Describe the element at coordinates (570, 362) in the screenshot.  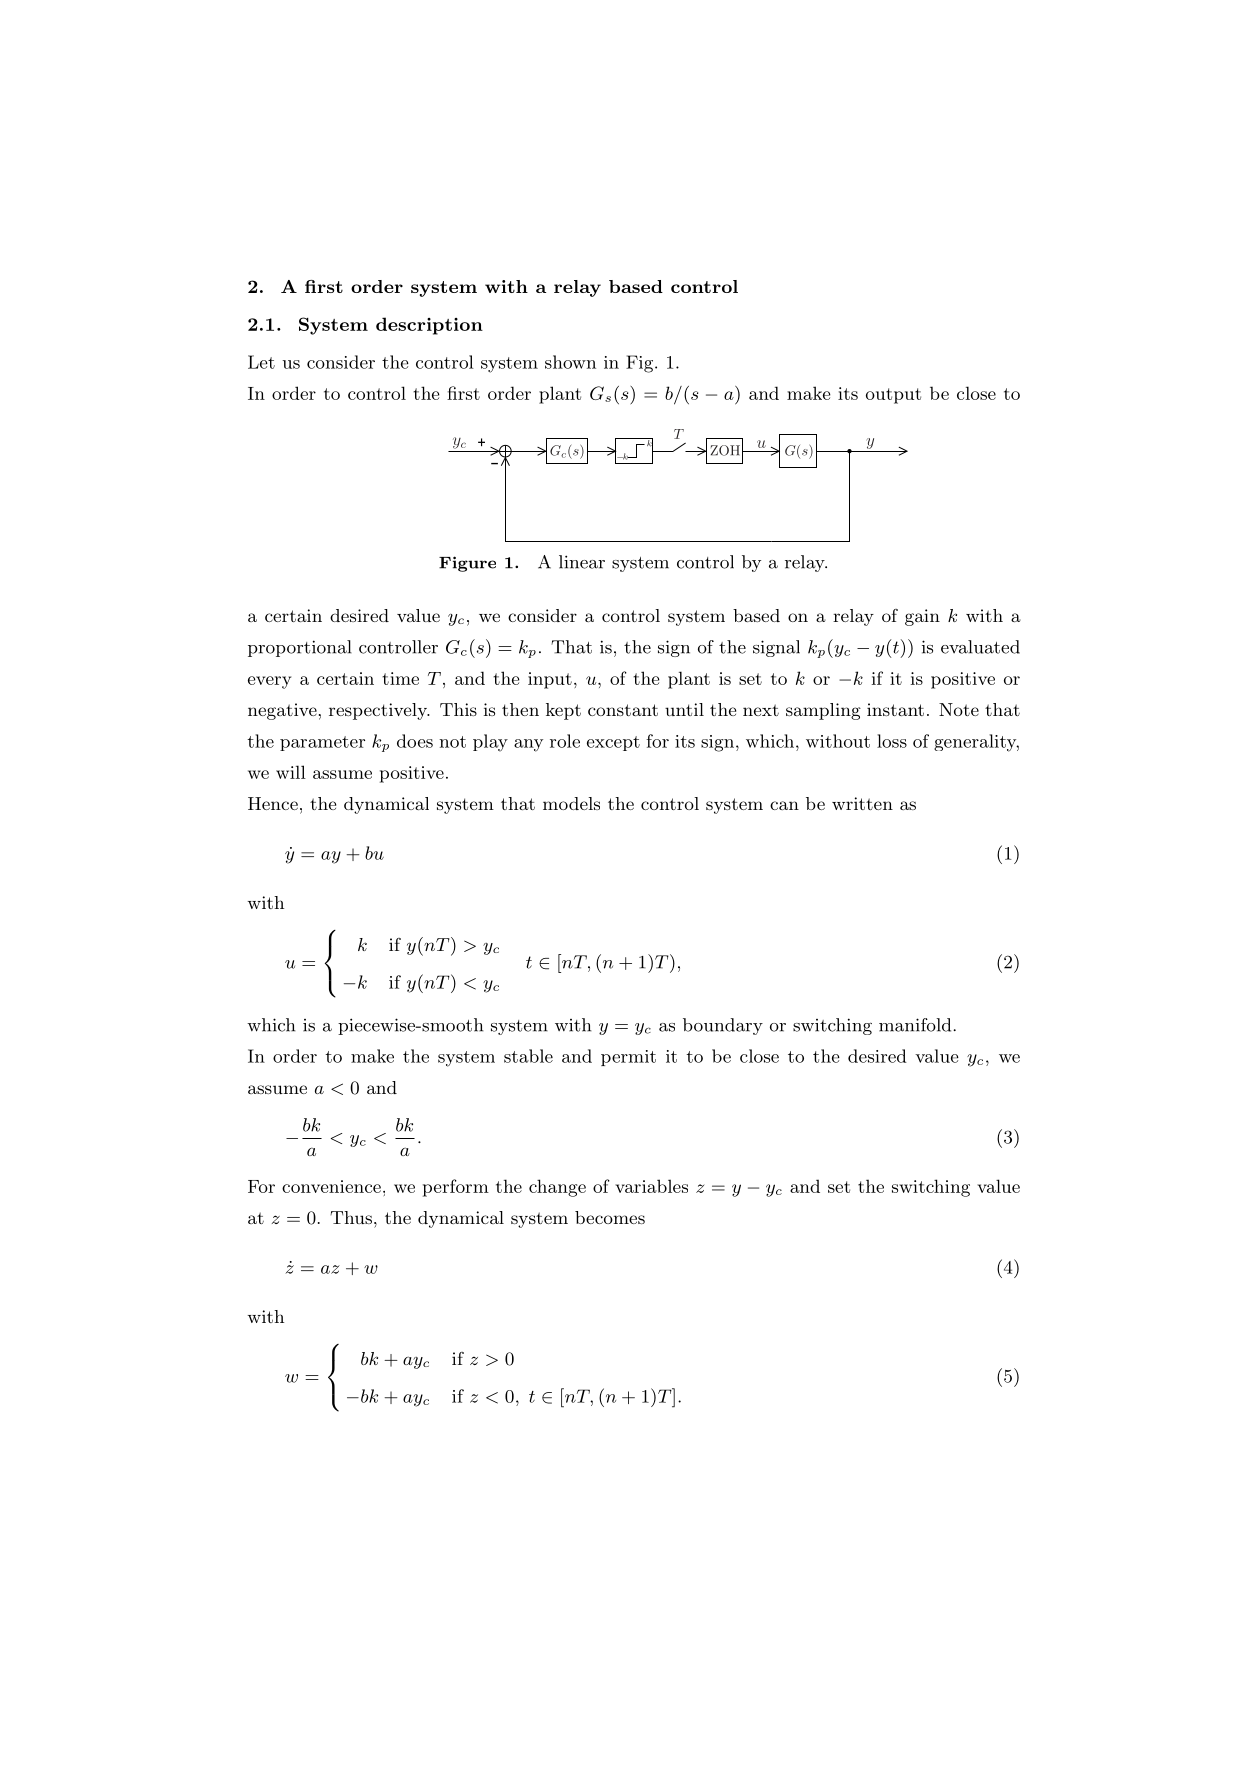
I see `shown` at that location.
